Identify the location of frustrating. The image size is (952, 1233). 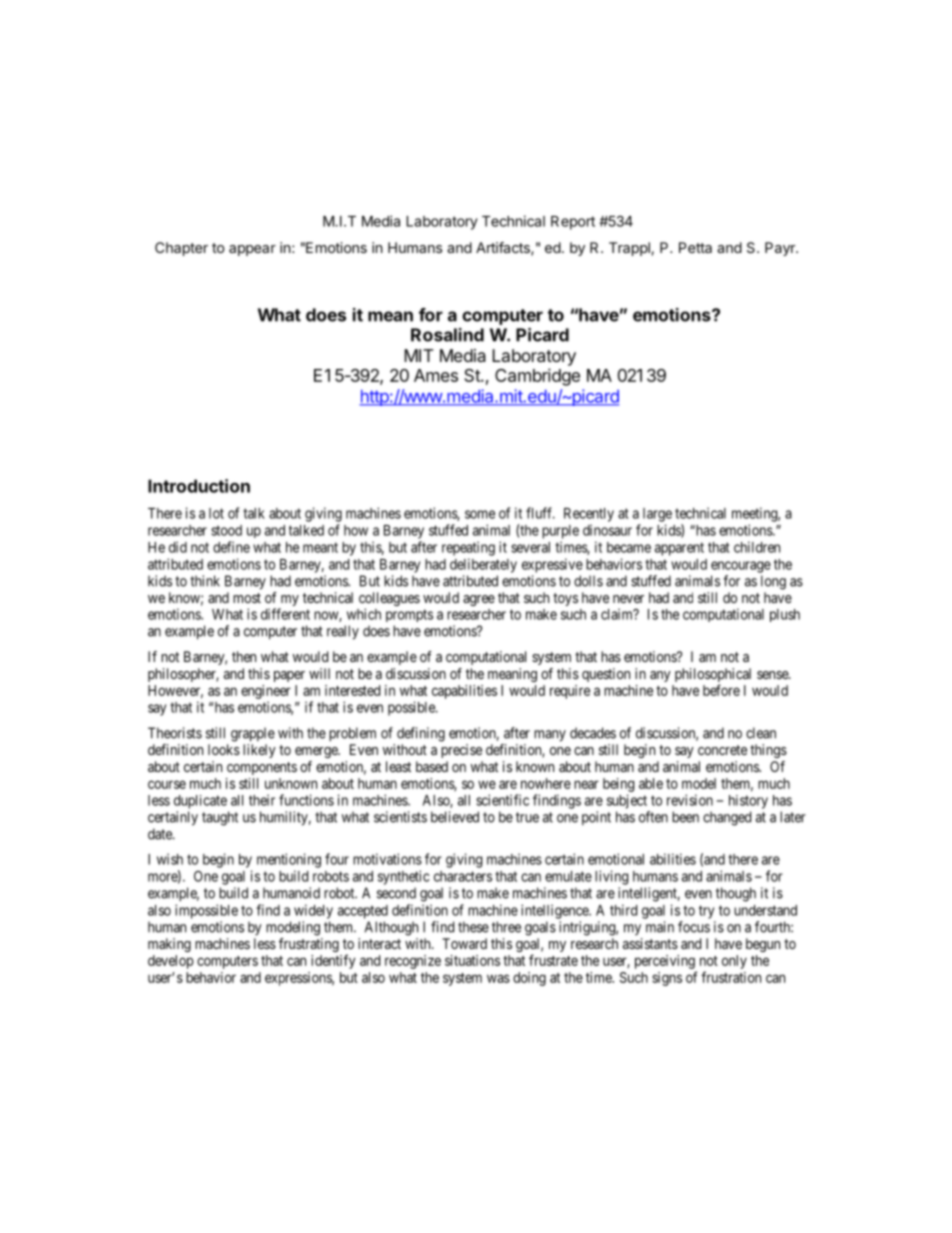
(309, 945).
